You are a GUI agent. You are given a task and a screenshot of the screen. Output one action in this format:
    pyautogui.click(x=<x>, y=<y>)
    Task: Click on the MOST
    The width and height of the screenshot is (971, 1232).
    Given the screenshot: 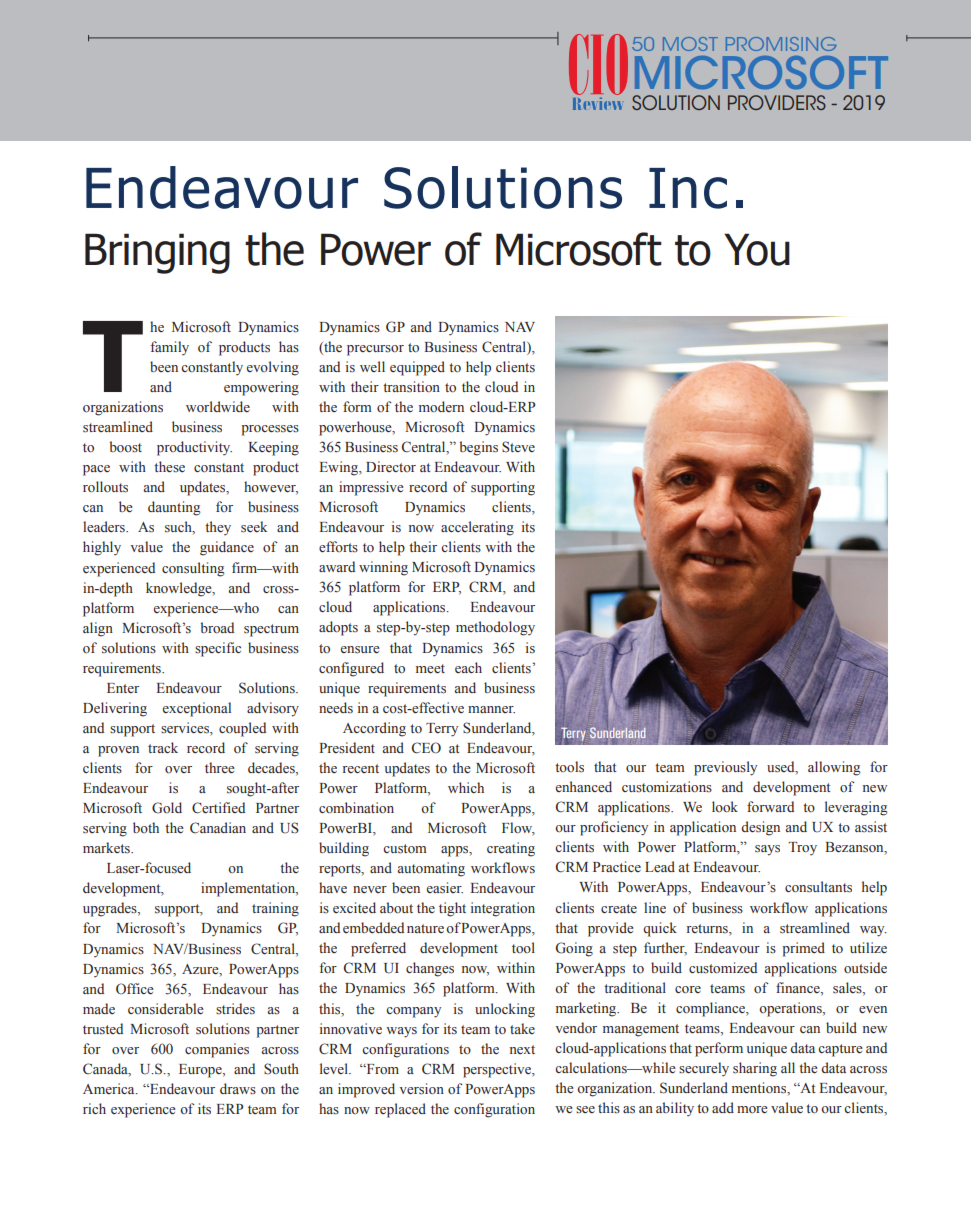 What is the action you would take?
    pyautogui.click(x=690, y=44)
